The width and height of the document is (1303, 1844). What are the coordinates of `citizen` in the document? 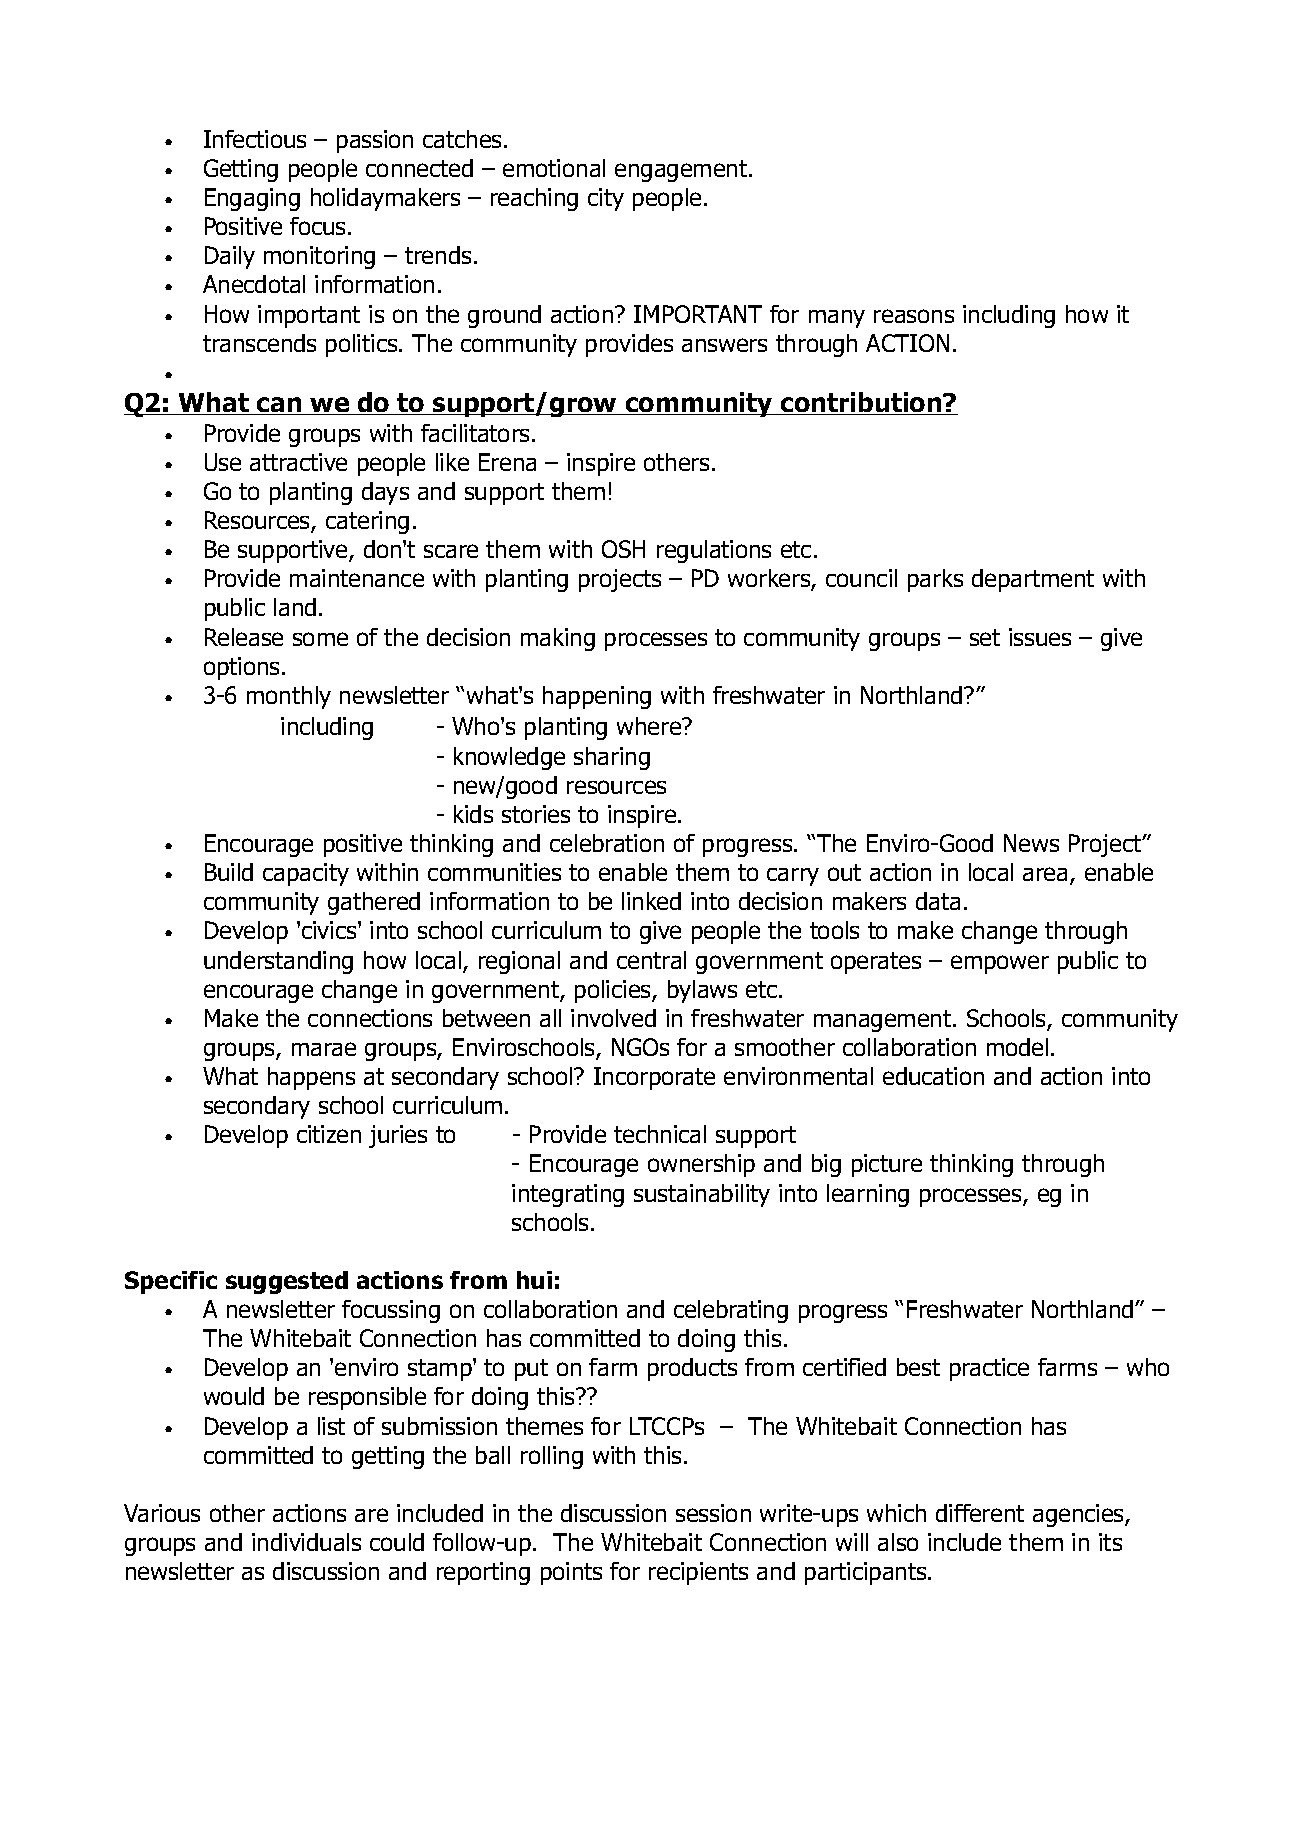 It's located at (329, 1134).
